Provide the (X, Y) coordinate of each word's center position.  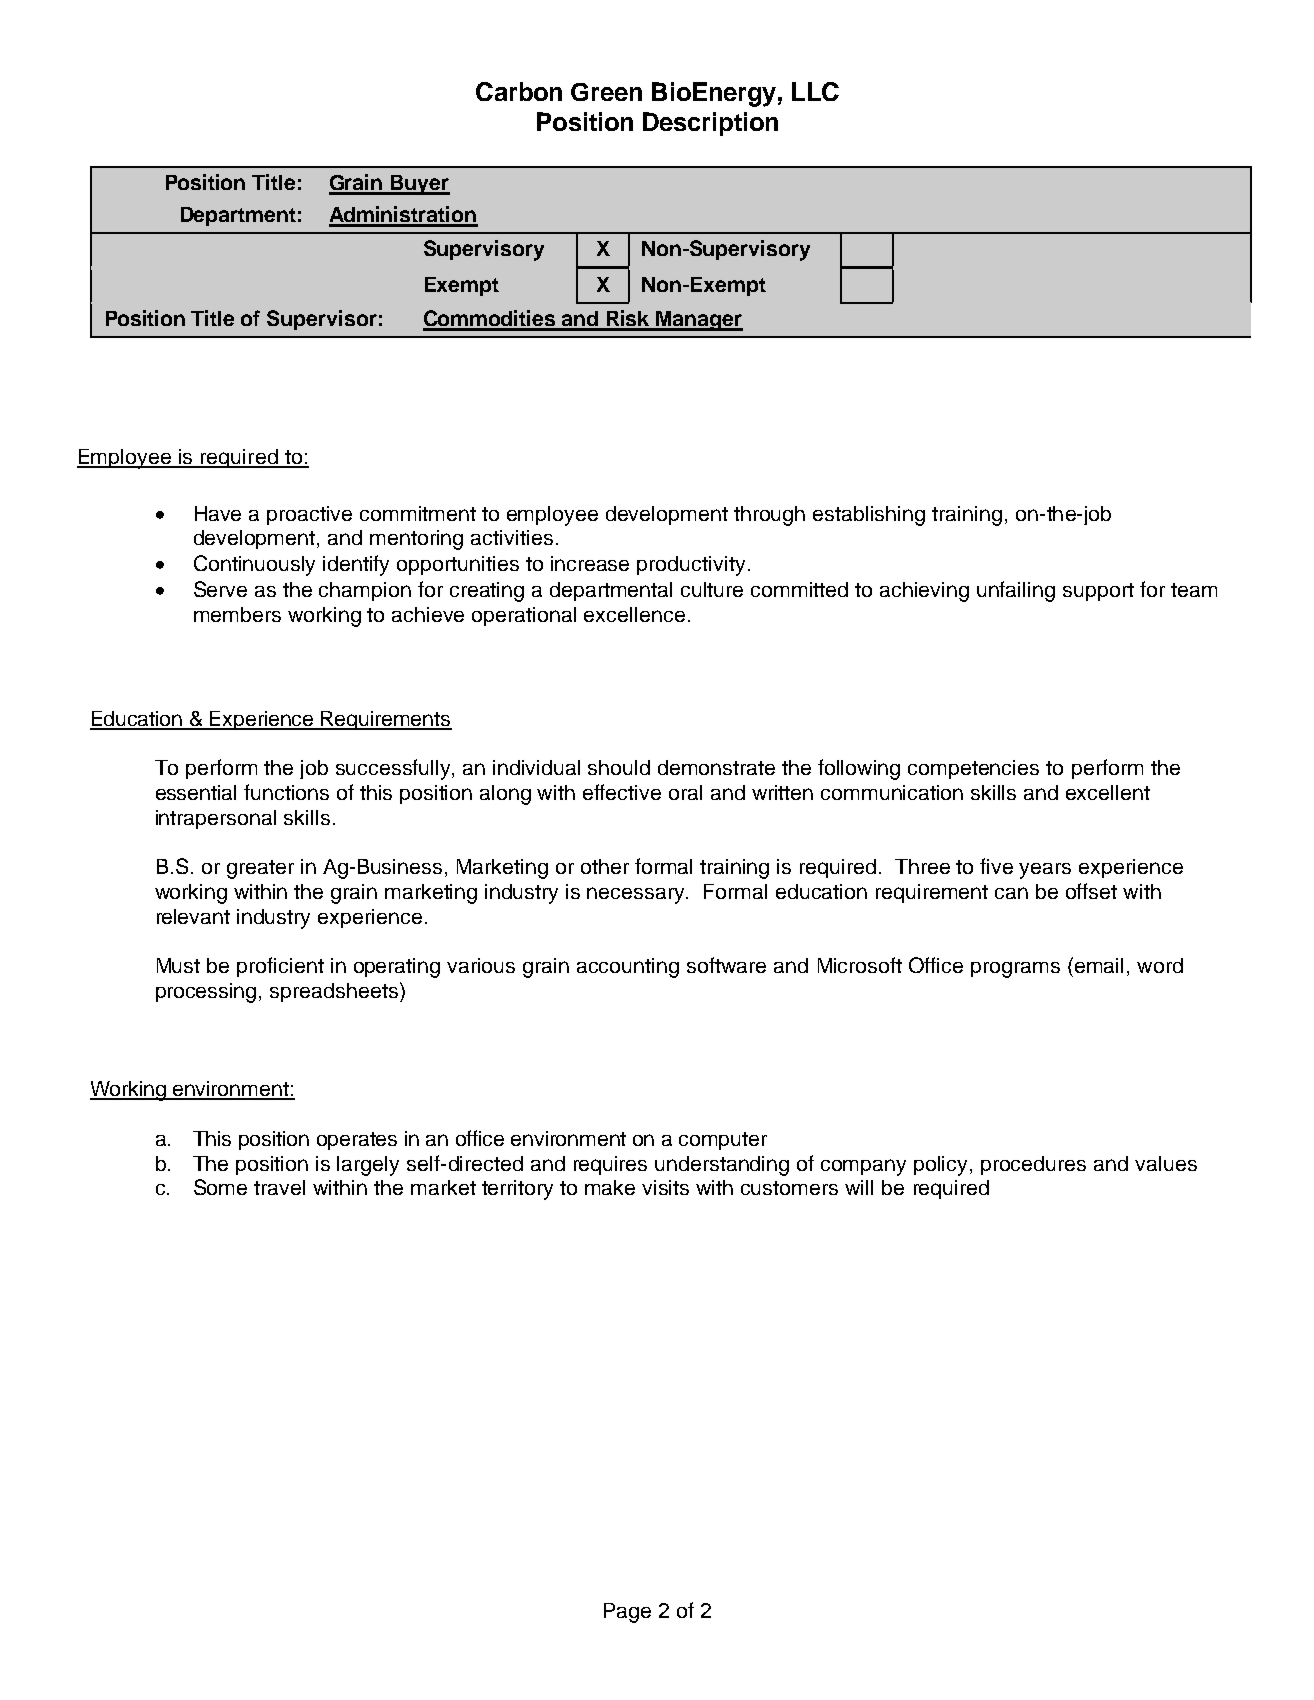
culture (712, 589)
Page (627, 1613)
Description (710, 124)
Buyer (419, 185)
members (237, 614)
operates (357, 1141)
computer (723, 1141)
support (1098, 592)
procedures (1033, 1165)
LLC (815, 91)
